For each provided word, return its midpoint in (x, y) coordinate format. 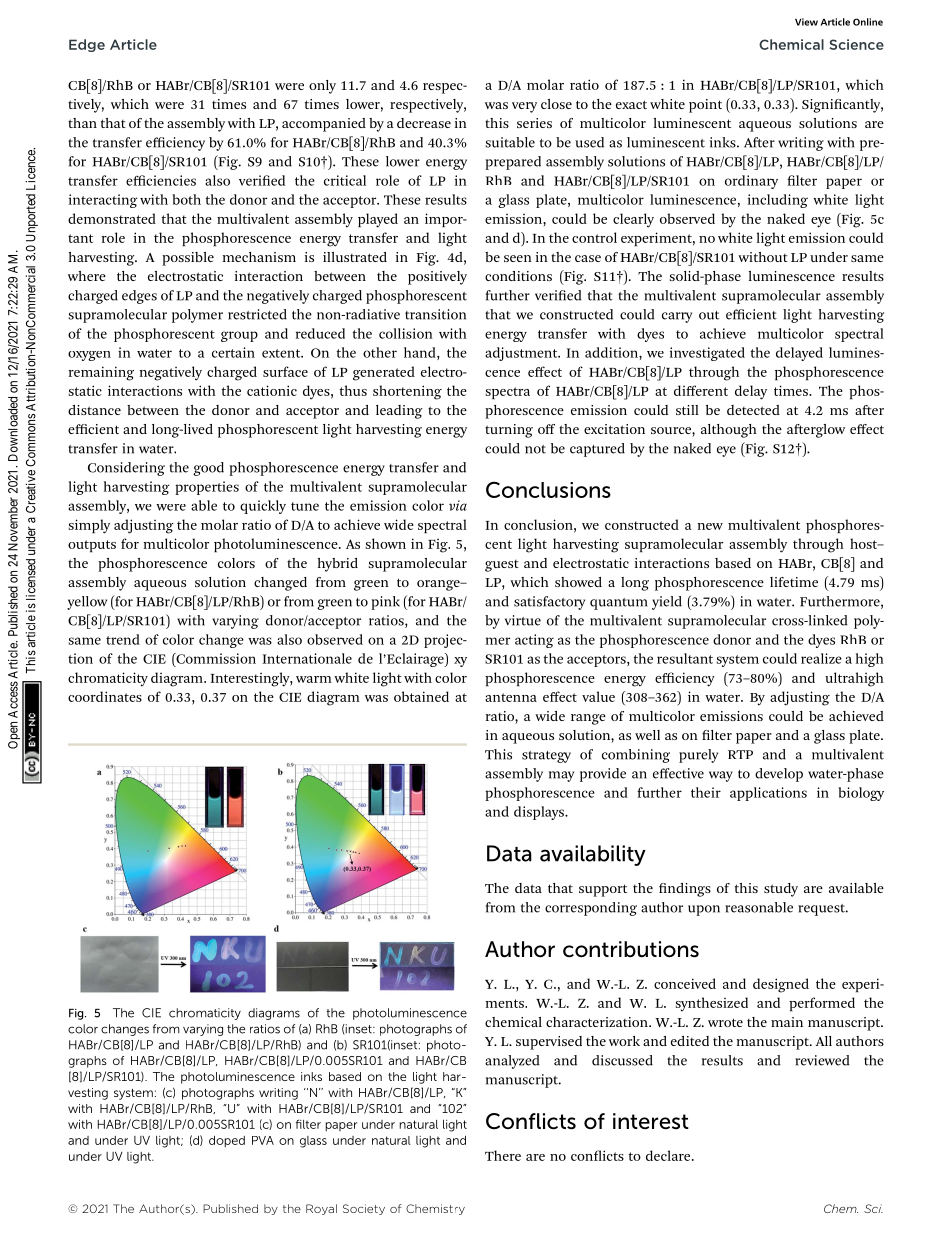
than (82, 123)
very (524, 107)
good (208, 469)
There (503, 1155)
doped (227, 1142)
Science (856, 44)
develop (779, 775)
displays (540, 813)
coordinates (105, 696)
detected (753, 410)
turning (509, 431)
